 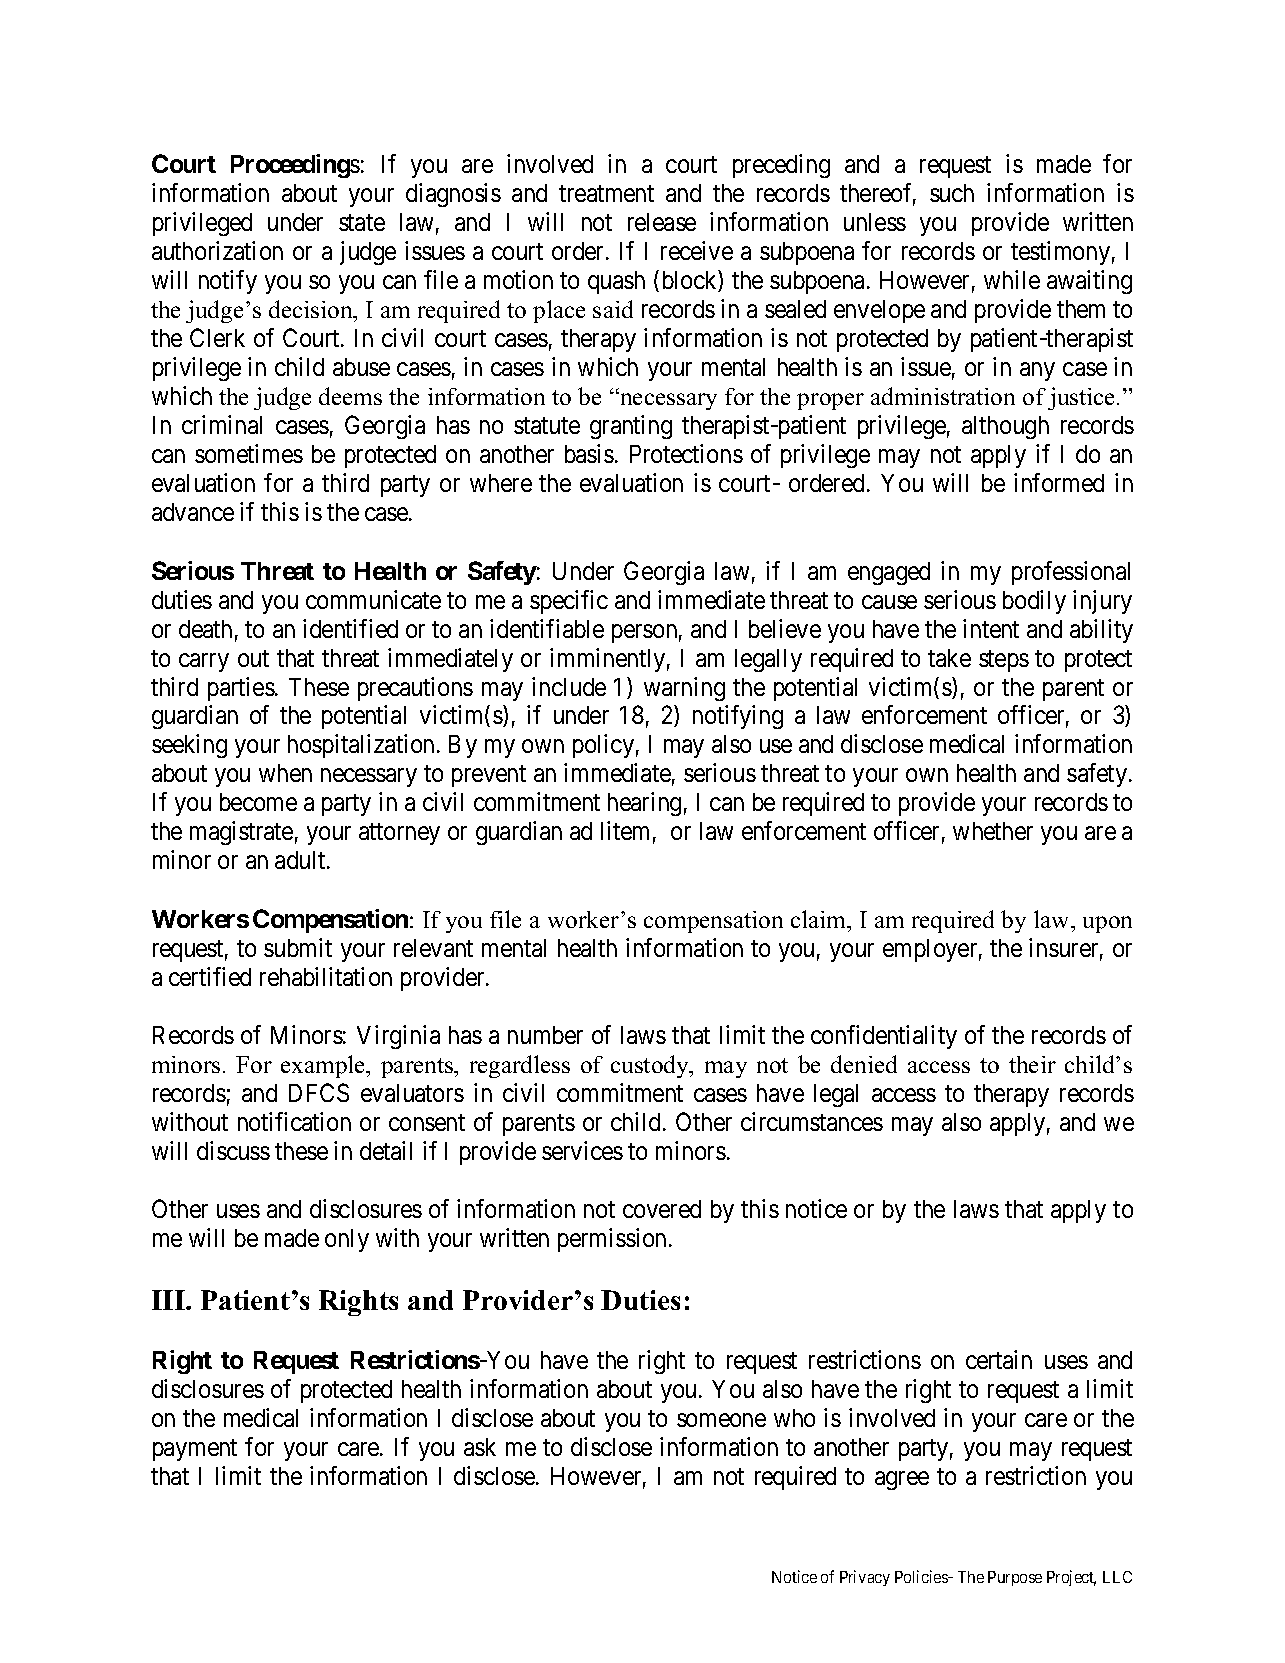 What do you see at coordinates (1015, 1578) in the screenshot?
I see `Purpose` at bounding box center [1015, 1578].
